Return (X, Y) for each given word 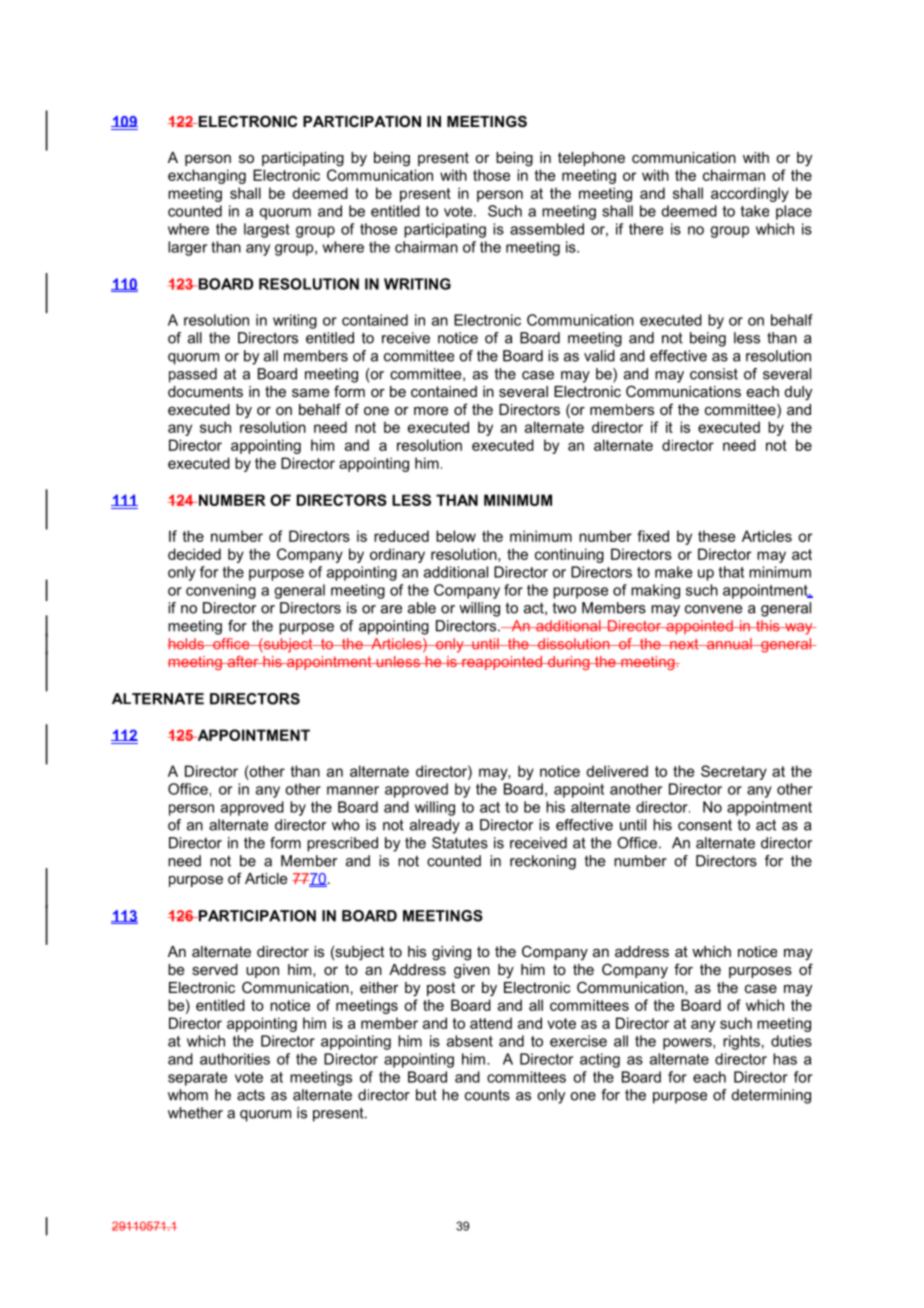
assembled (547, 229)
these (716, 536)
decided (194, 554)
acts (251, 1095)
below (456, 536)
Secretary (734, 772)
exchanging (207, 176)
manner (353, 790)
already (435, 826)
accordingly (750, 194)
